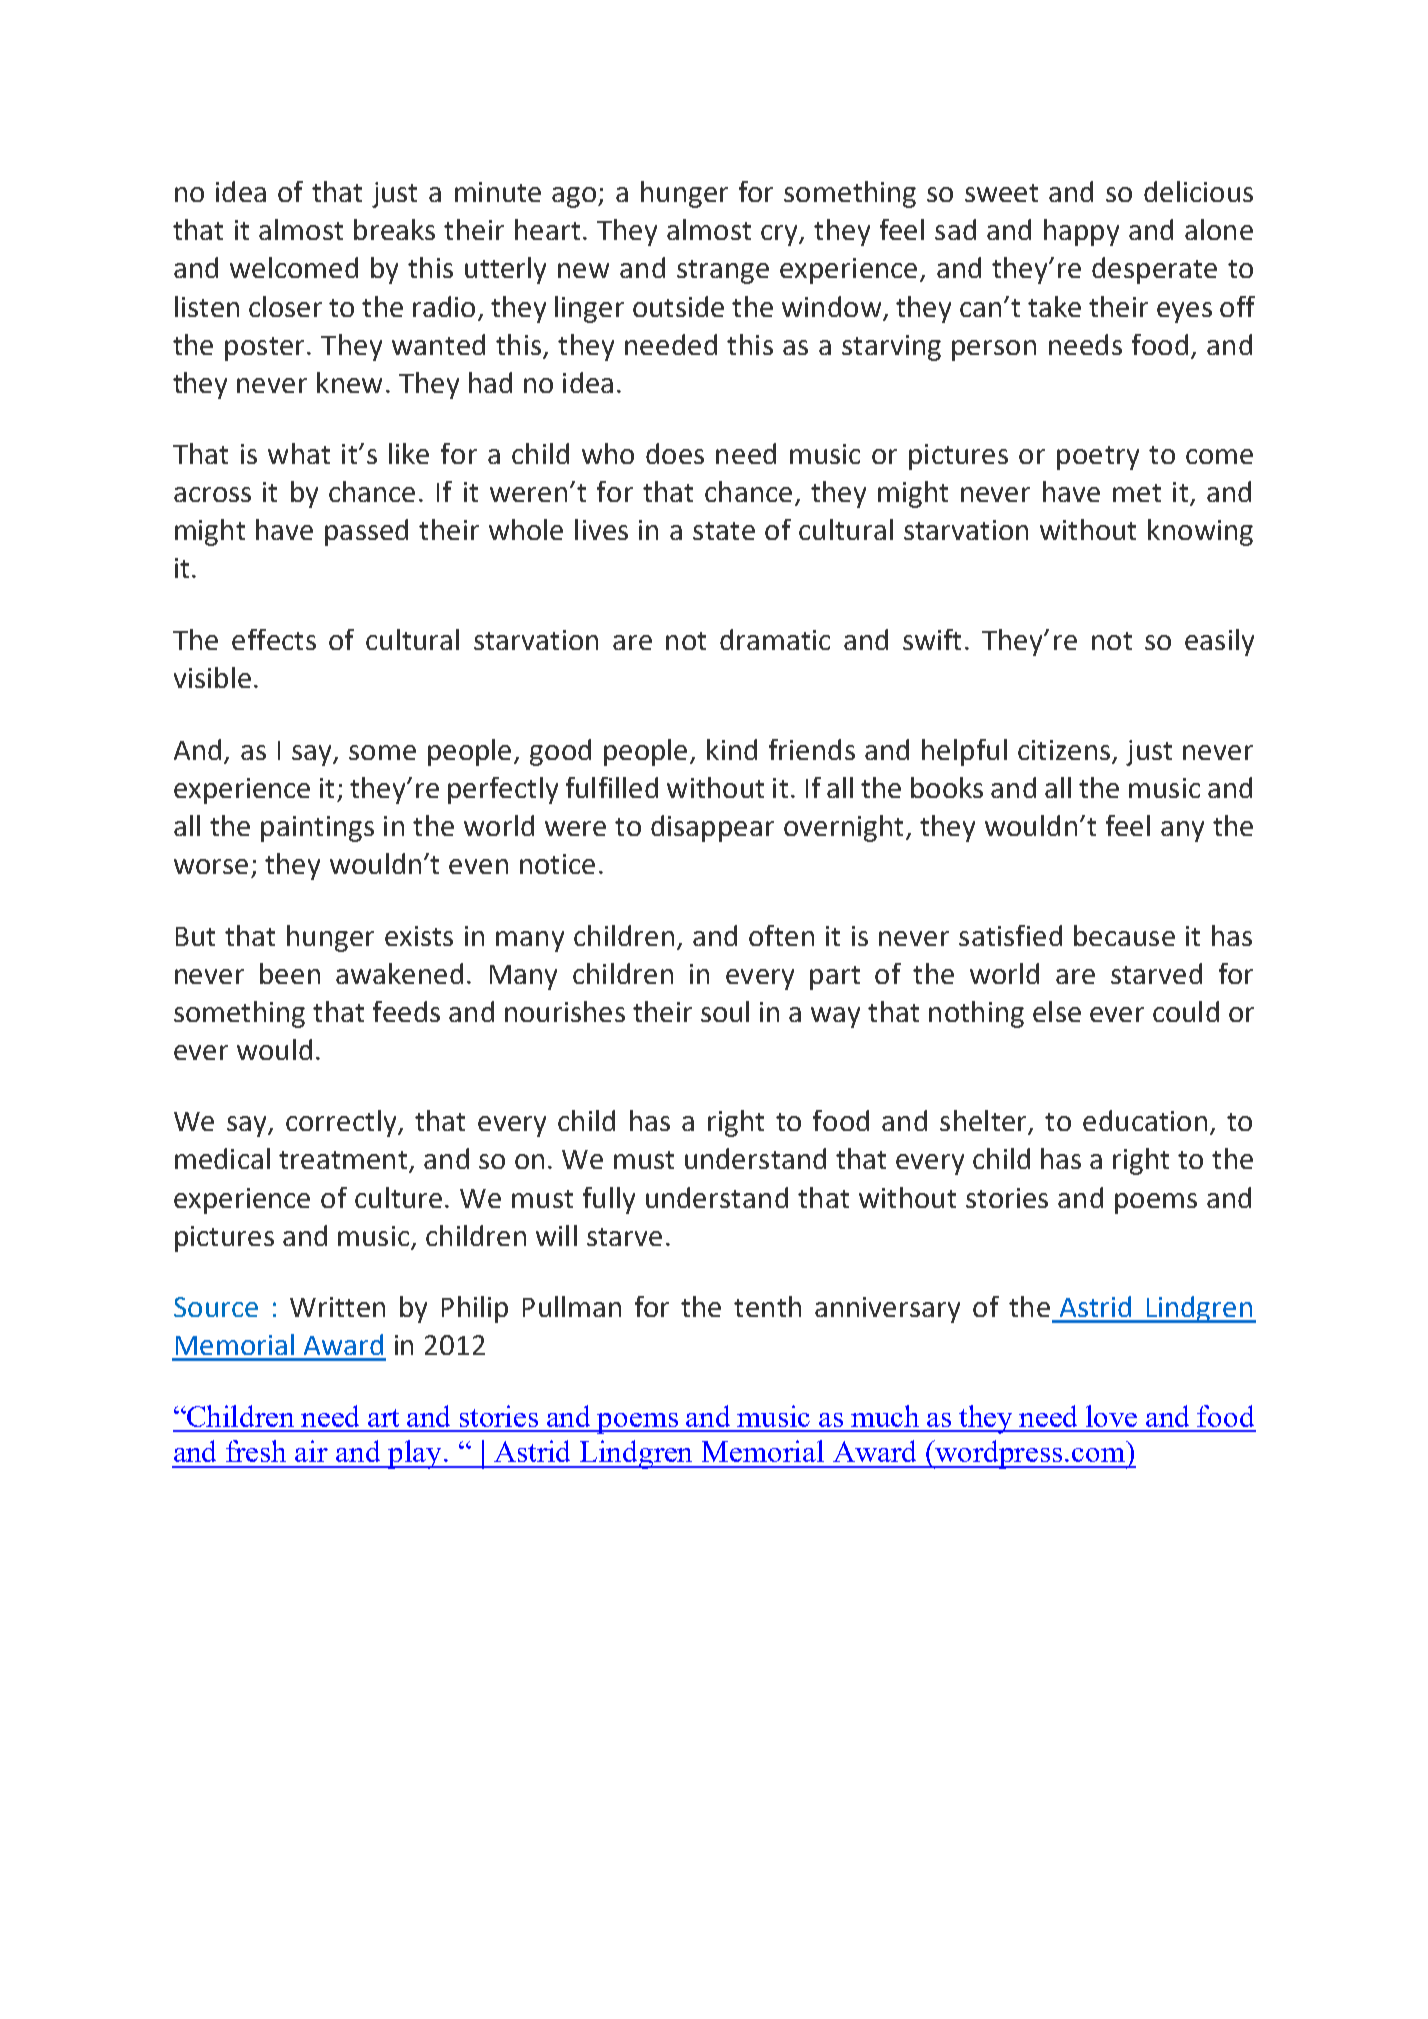 The height and width of the screenshot is (2019, 1428). What do you see at coordinates (780, 235) in the screenshot?
I see `cry` at bounding box center [780, 235].
